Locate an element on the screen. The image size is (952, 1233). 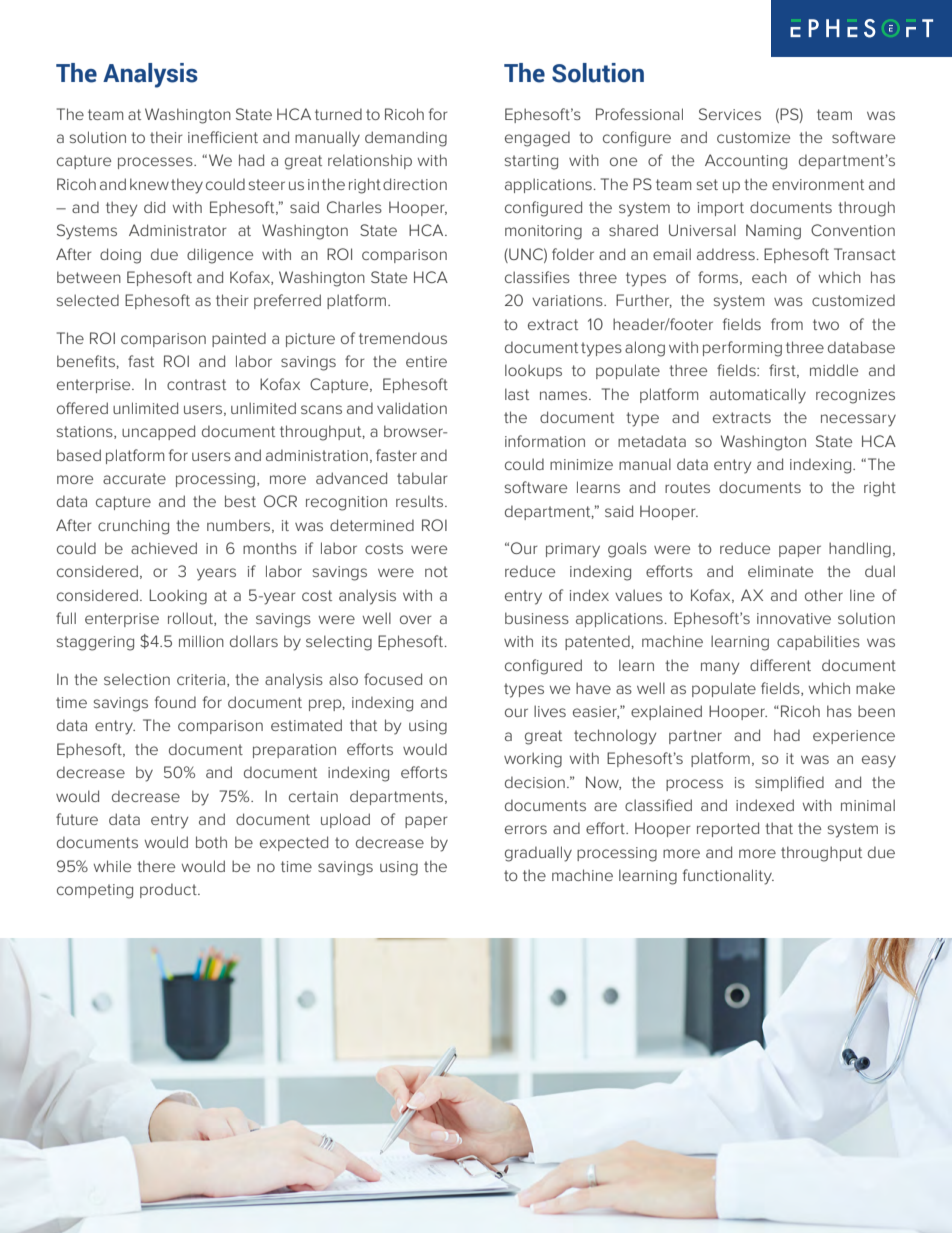
million is located at coordinates (201, 641).
